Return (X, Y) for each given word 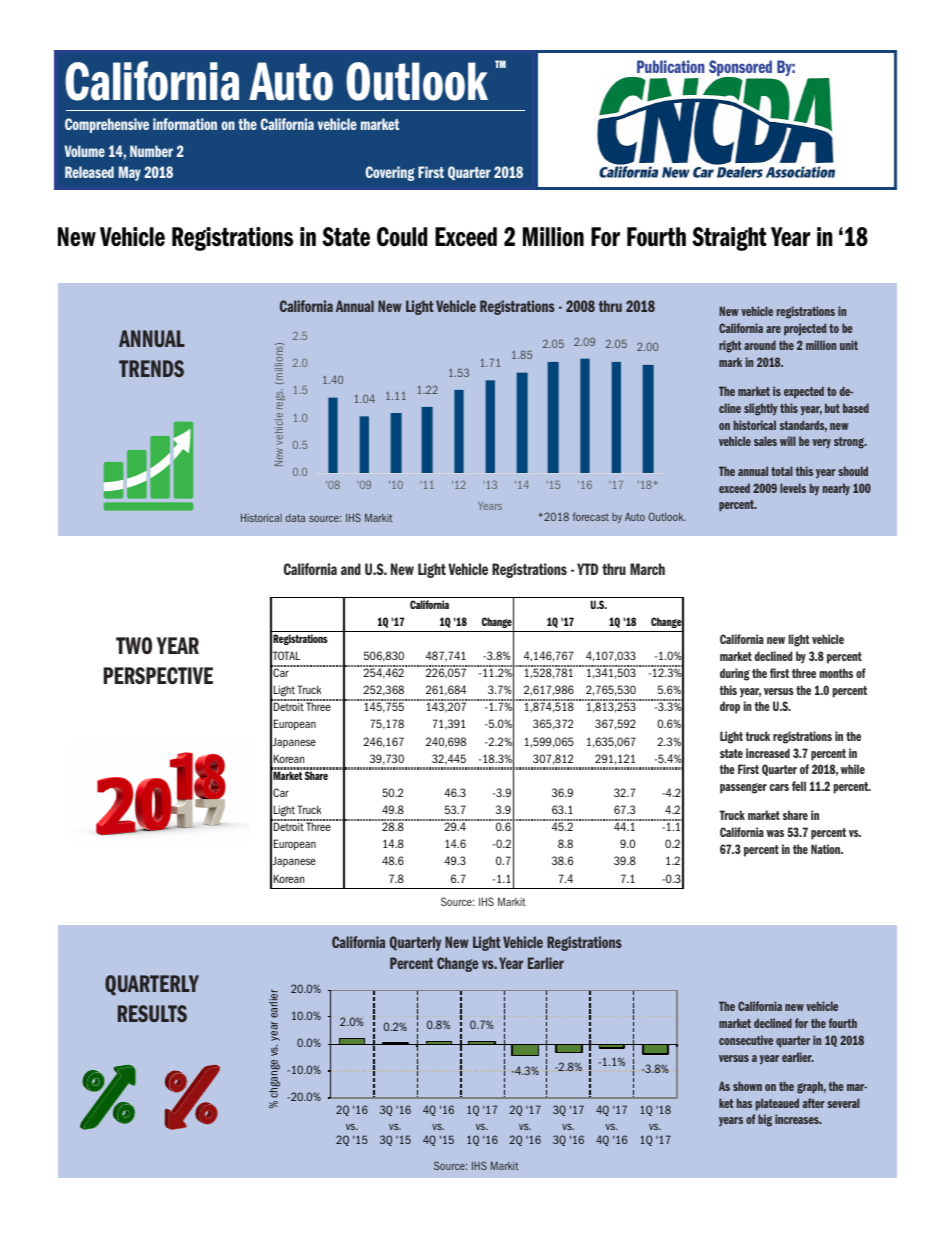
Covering (390, 173)
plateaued (777, 1104)
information (185, 124)
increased (768, 753)
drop (730, 707)
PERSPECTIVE (158, 676)
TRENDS (151, 368)
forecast (591, 516)
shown (747, 1086)
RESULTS (152, 1013)
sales (765, 441)
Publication (670, 66)
